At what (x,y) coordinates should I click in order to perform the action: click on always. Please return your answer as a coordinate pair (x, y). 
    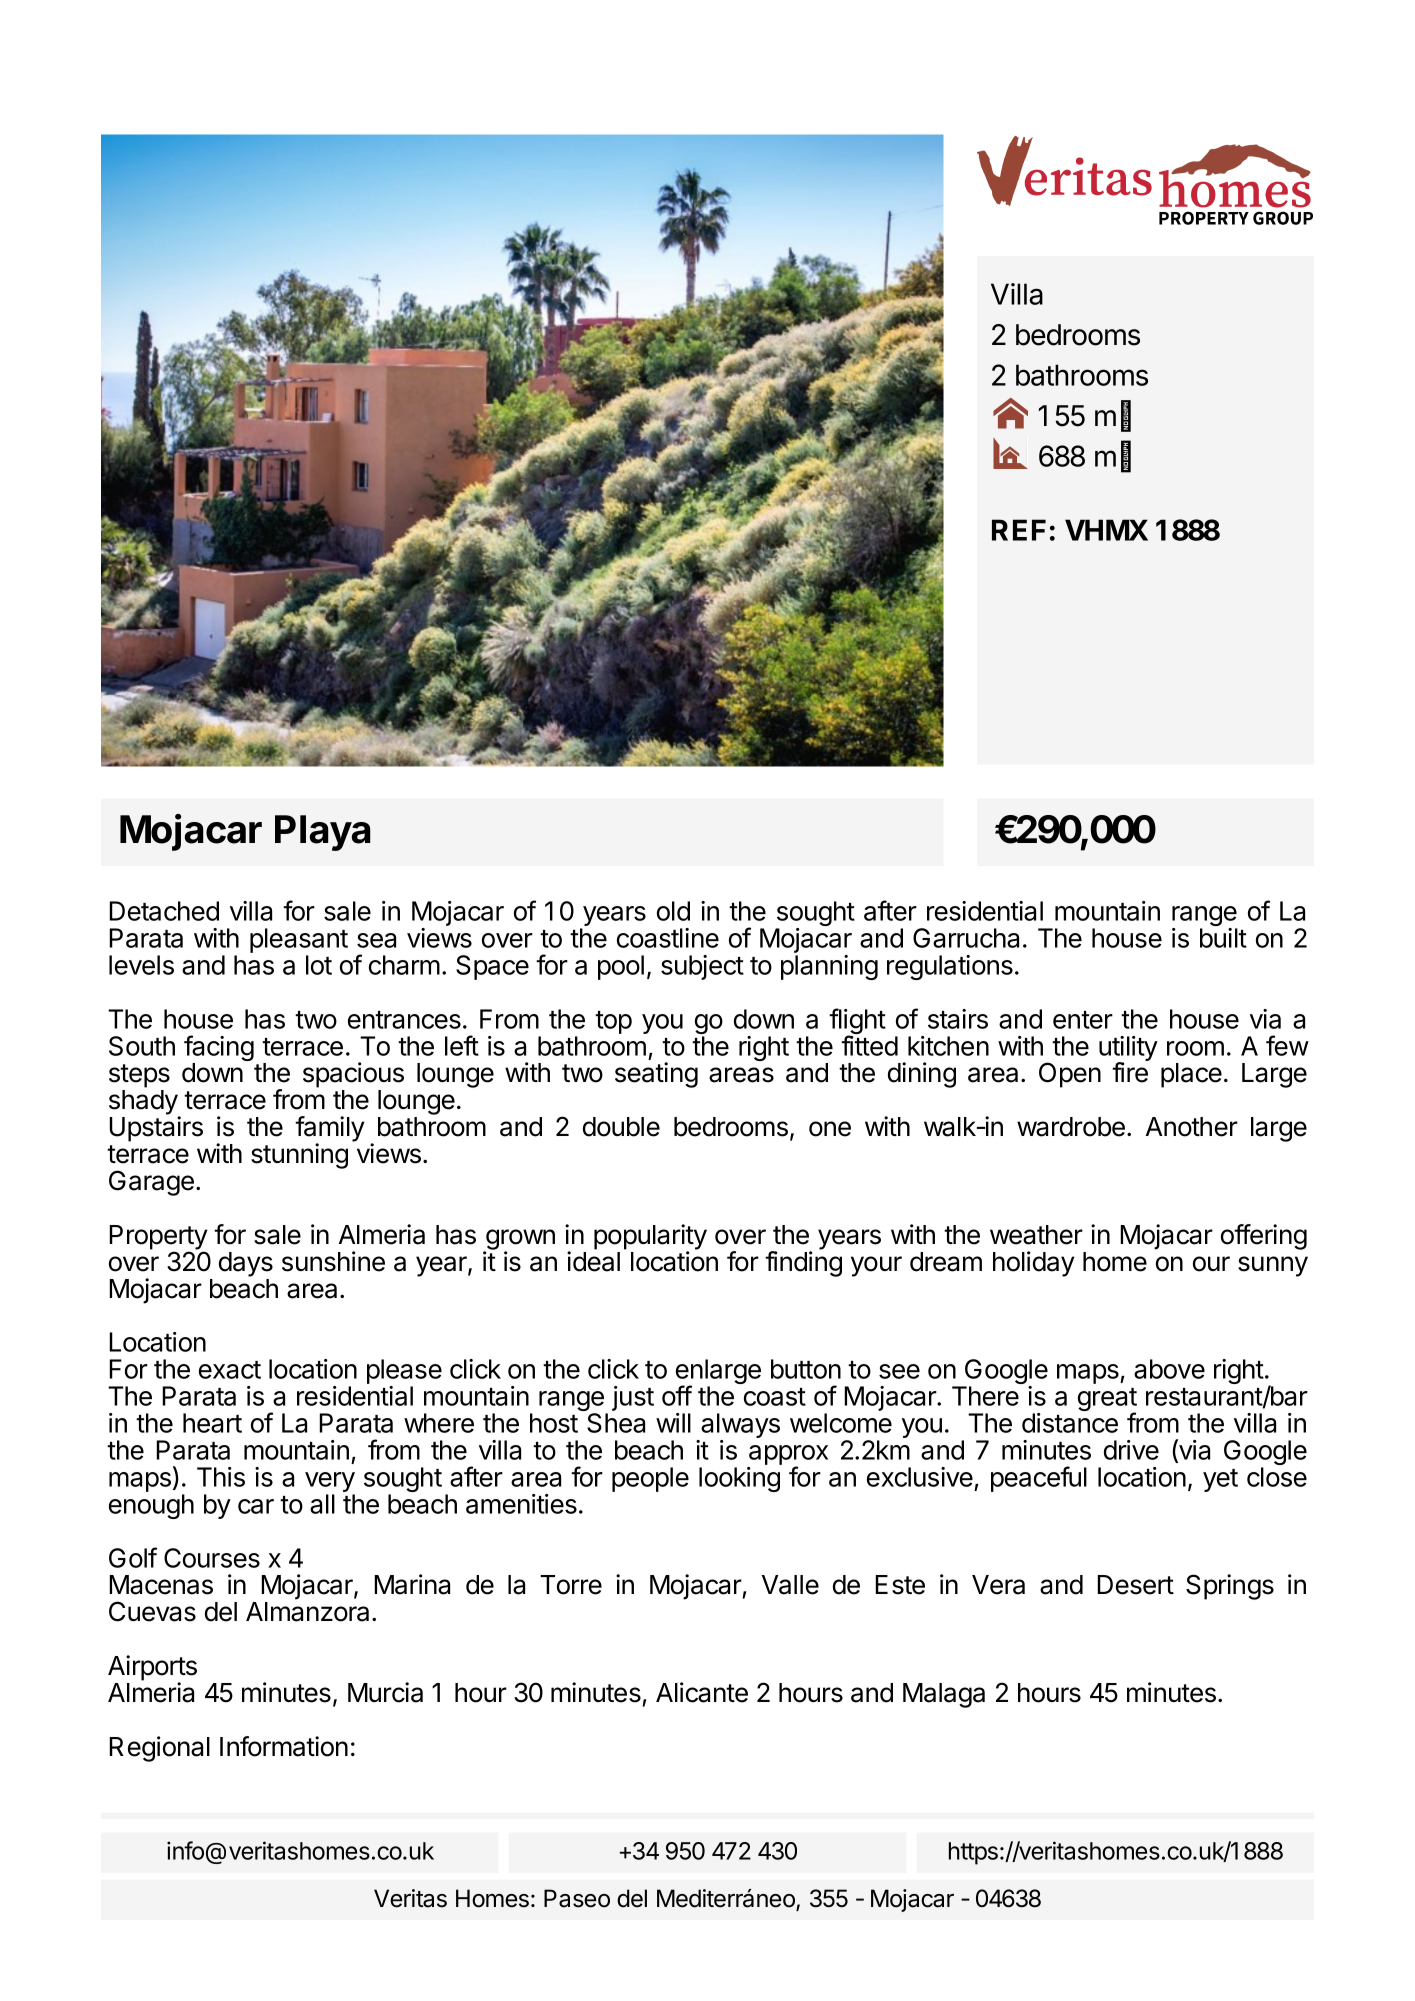
    Looking at the image, I should click on (739, 1427).
